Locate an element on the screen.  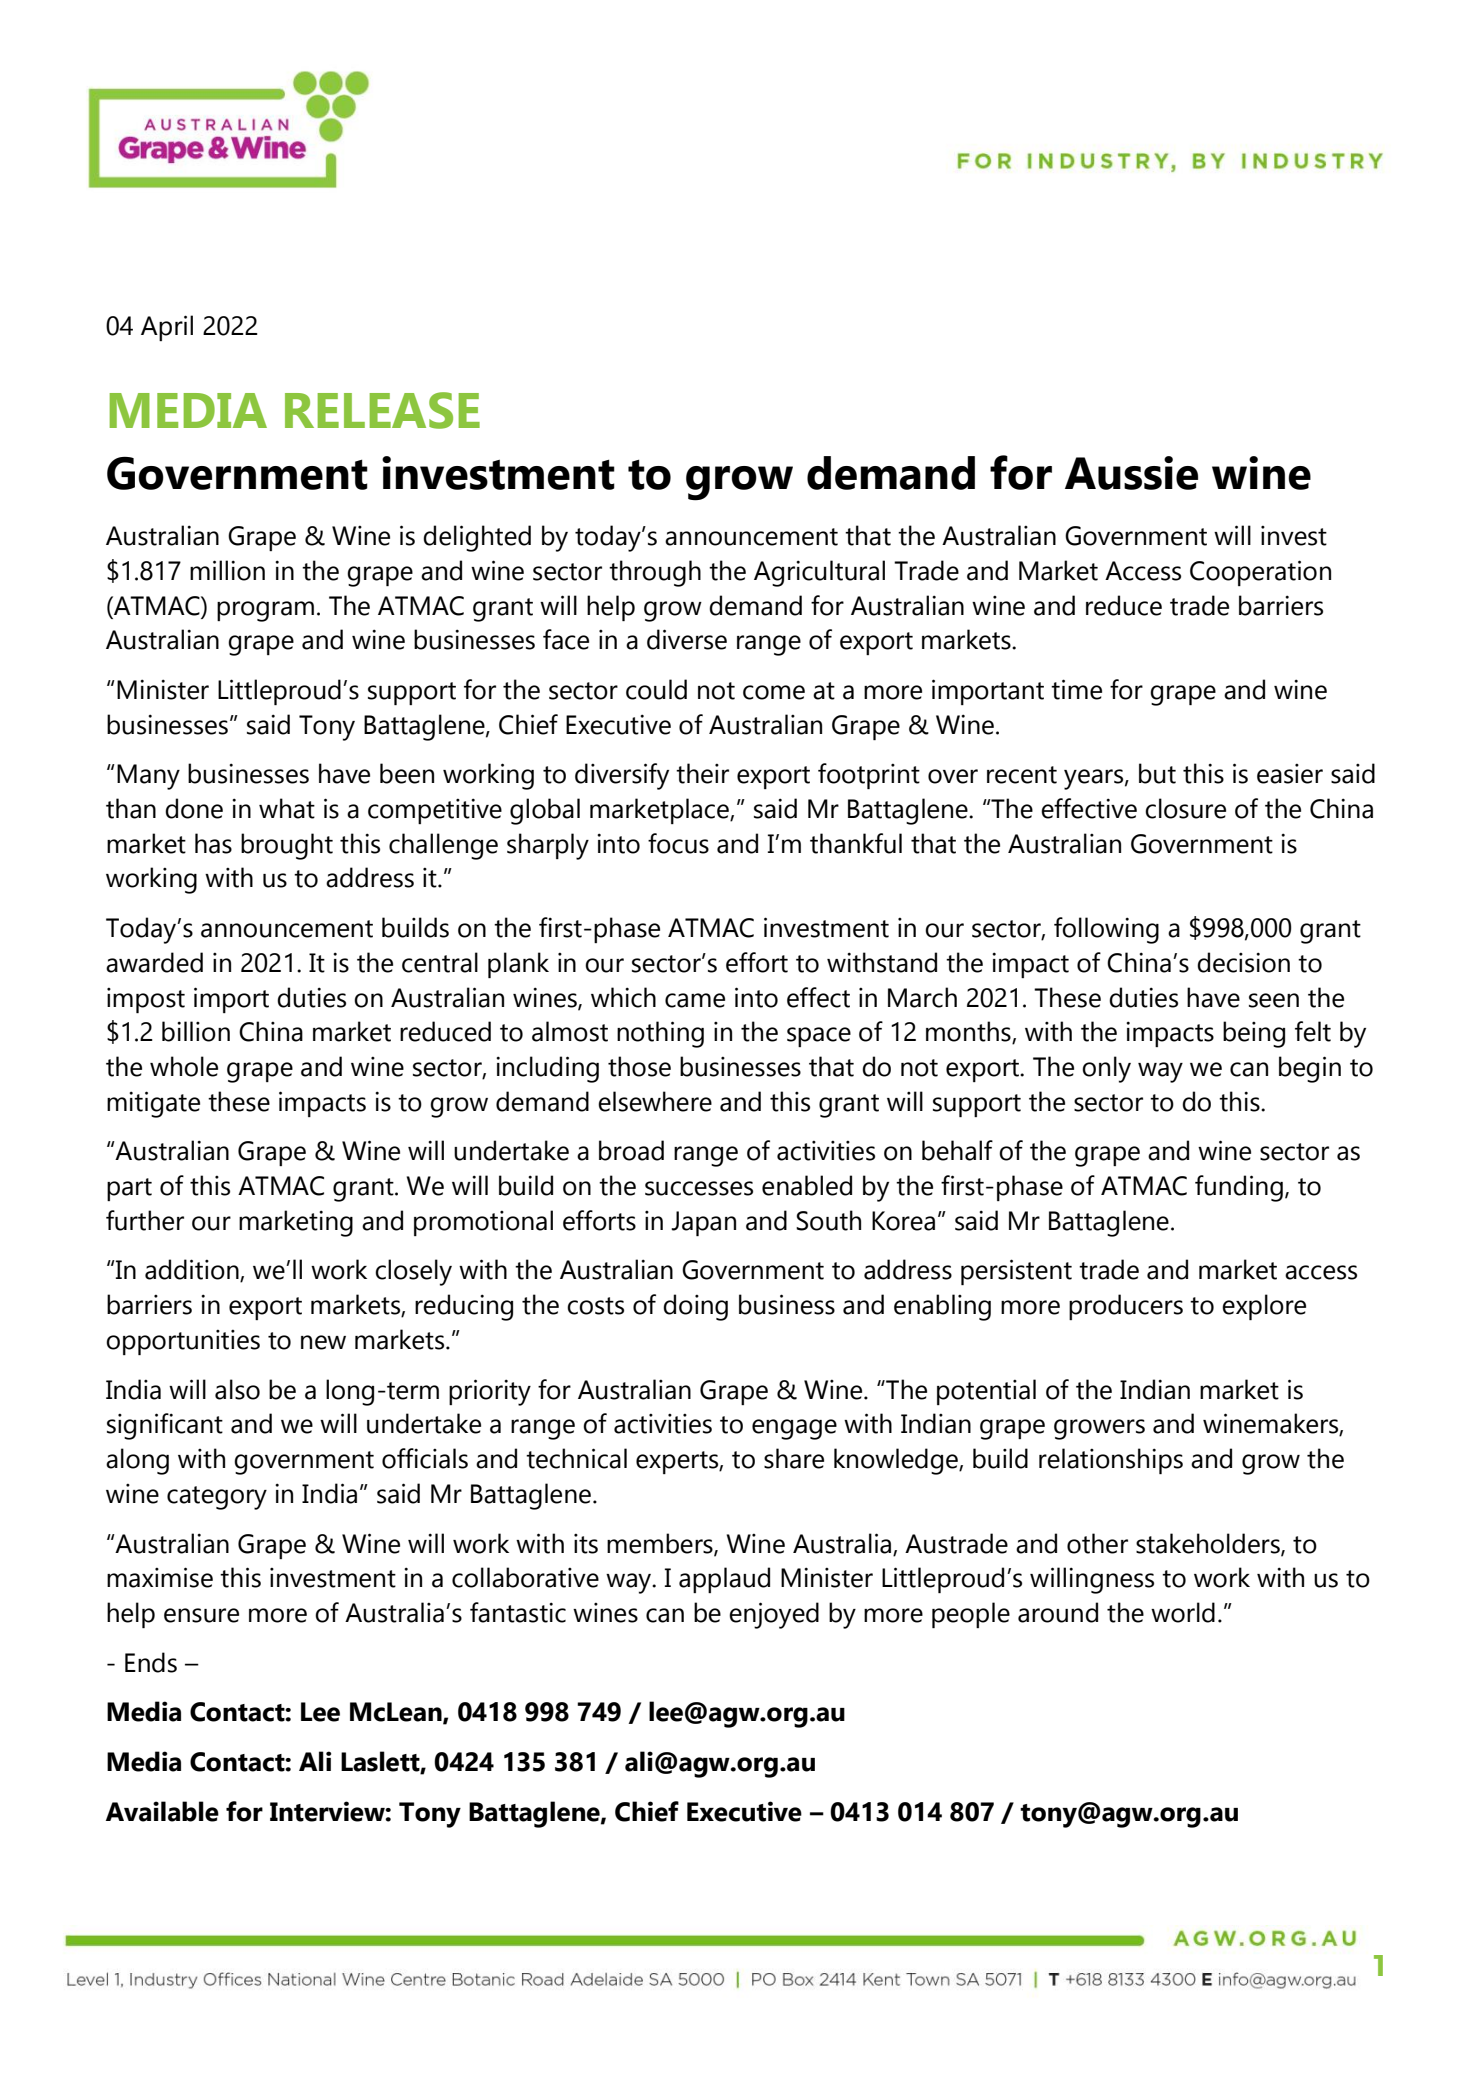
closure is located at coordinates (1185, 808).
